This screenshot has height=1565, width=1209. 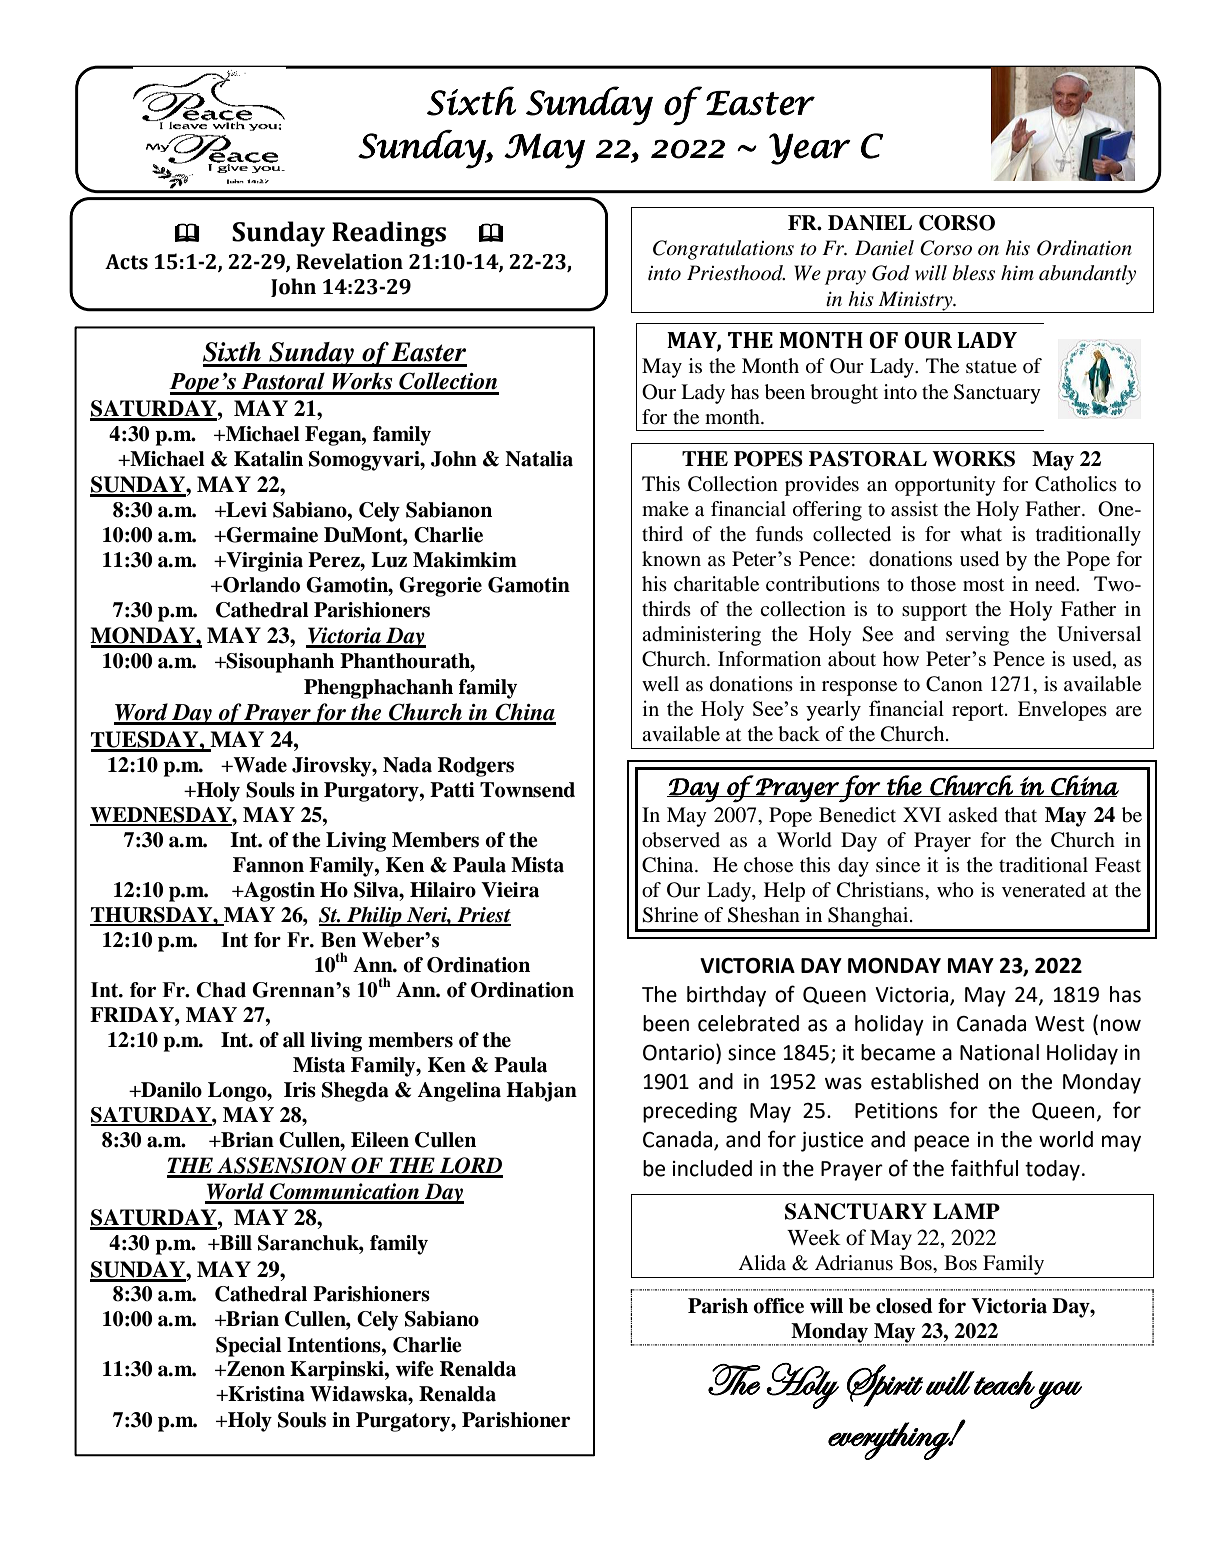 I want to click on National, so click(x=999, y=1052).
